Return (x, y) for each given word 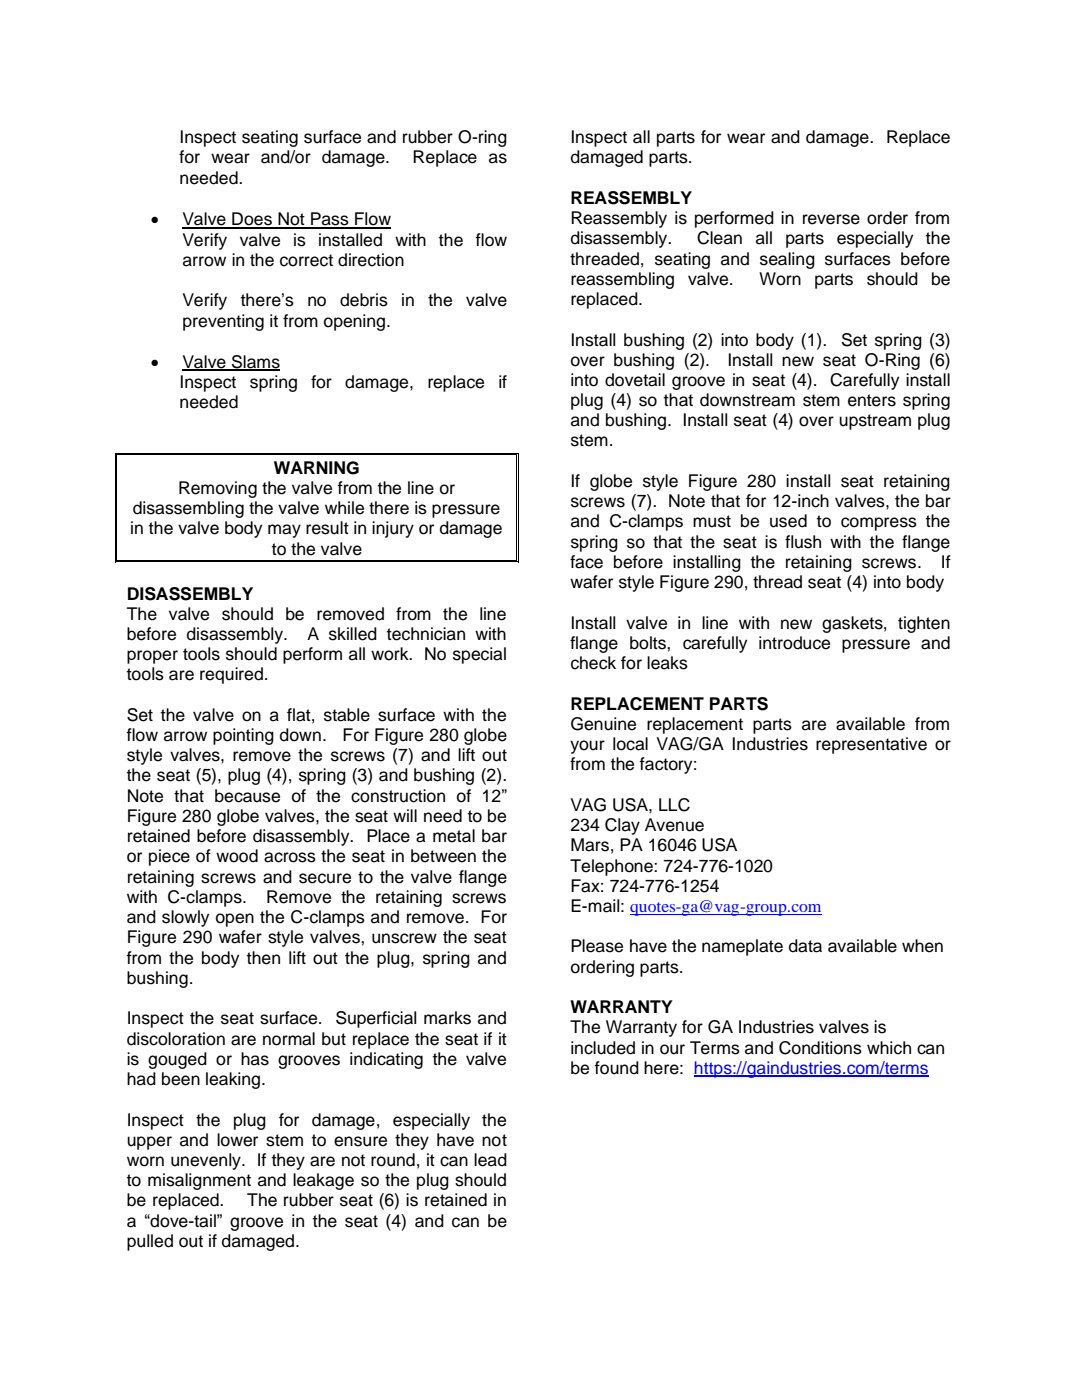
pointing (243, 736)
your (587, 747)
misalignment (199, 1181)
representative (871, 745)
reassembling (622, 280)
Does (252, 220)
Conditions (820, 1048)
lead (490, 1160)
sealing (787, 260)
